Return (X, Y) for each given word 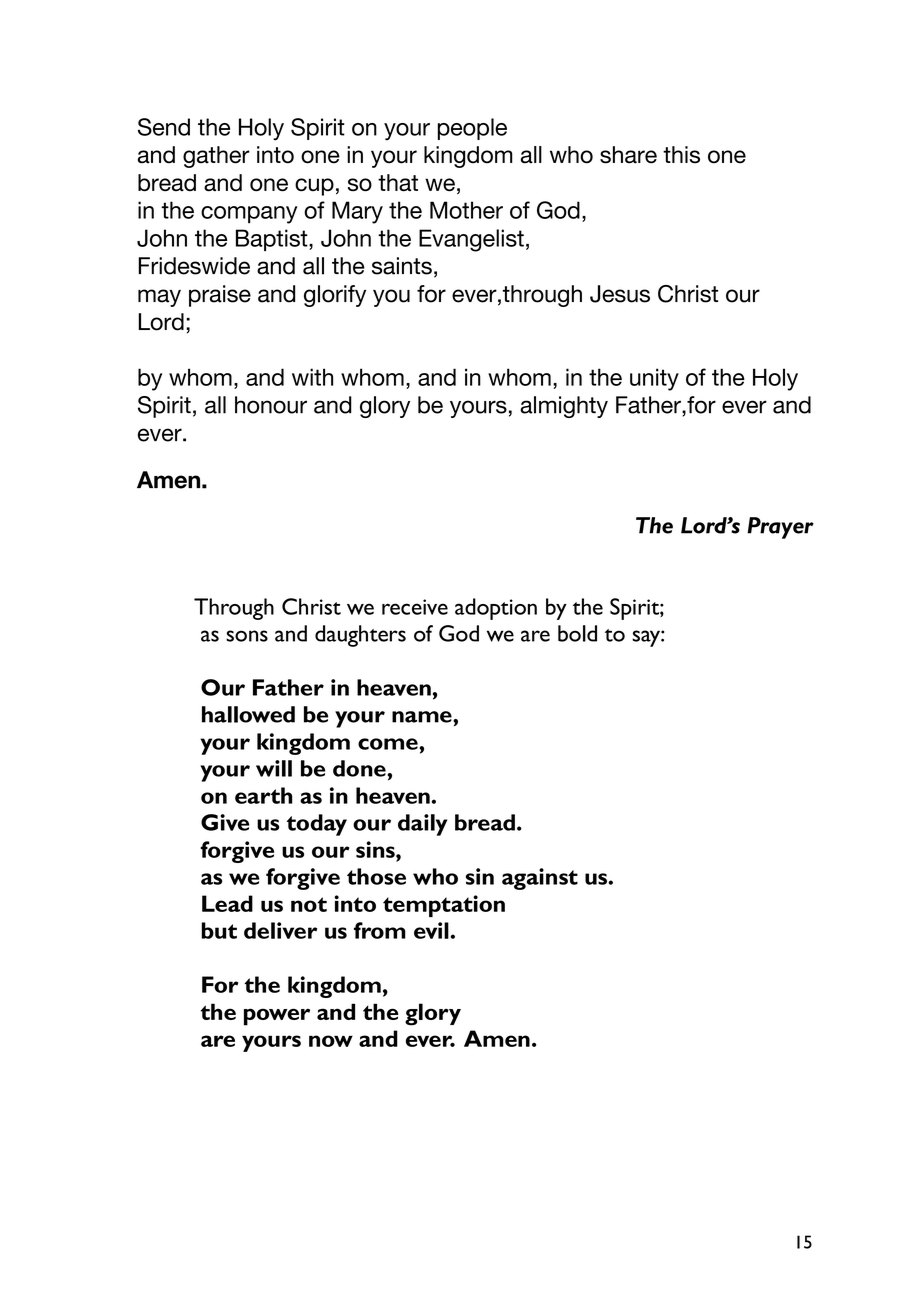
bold (577, 633)
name (423, 717)
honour (271, 405)
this (681, 155)
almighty (564, 407)
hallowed (248, 714)
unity (654, 379)
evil (432, 930)
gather (216, 157)
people (472, 129)
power (277, 1017)
